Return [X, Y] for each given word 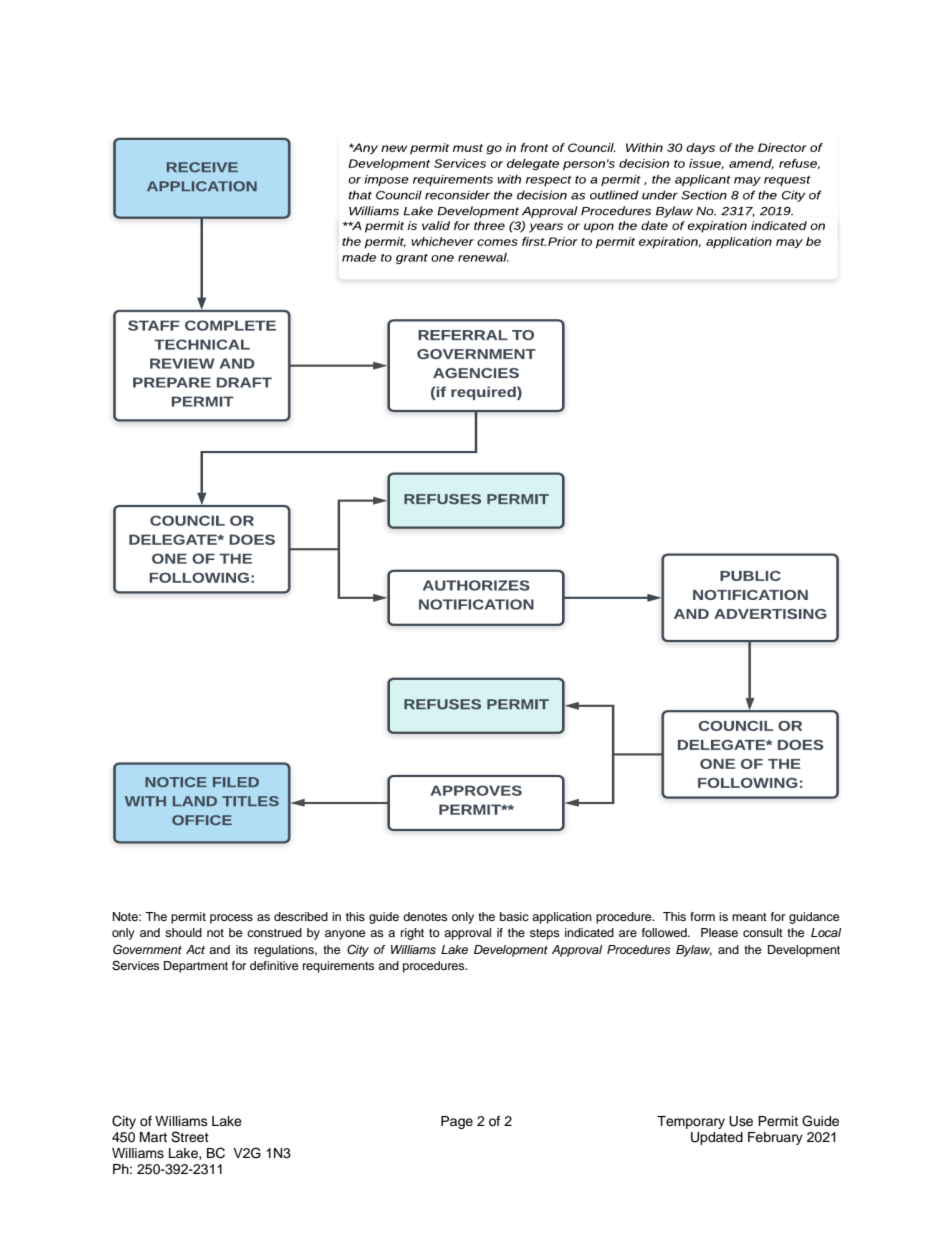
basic [514, 916]
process [231, 919]
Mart [153, 1137]
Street [190, 1137]
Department [196, 967]
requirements [339, 967]
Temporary [691, 1122]
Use [741, 1121]
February [775, 1138]
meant [749, 917]
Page [457, 1122]
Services [136, 966]
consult [763, 932]
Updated [717, 1138]
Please [719, 932]
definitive [274, 965]
